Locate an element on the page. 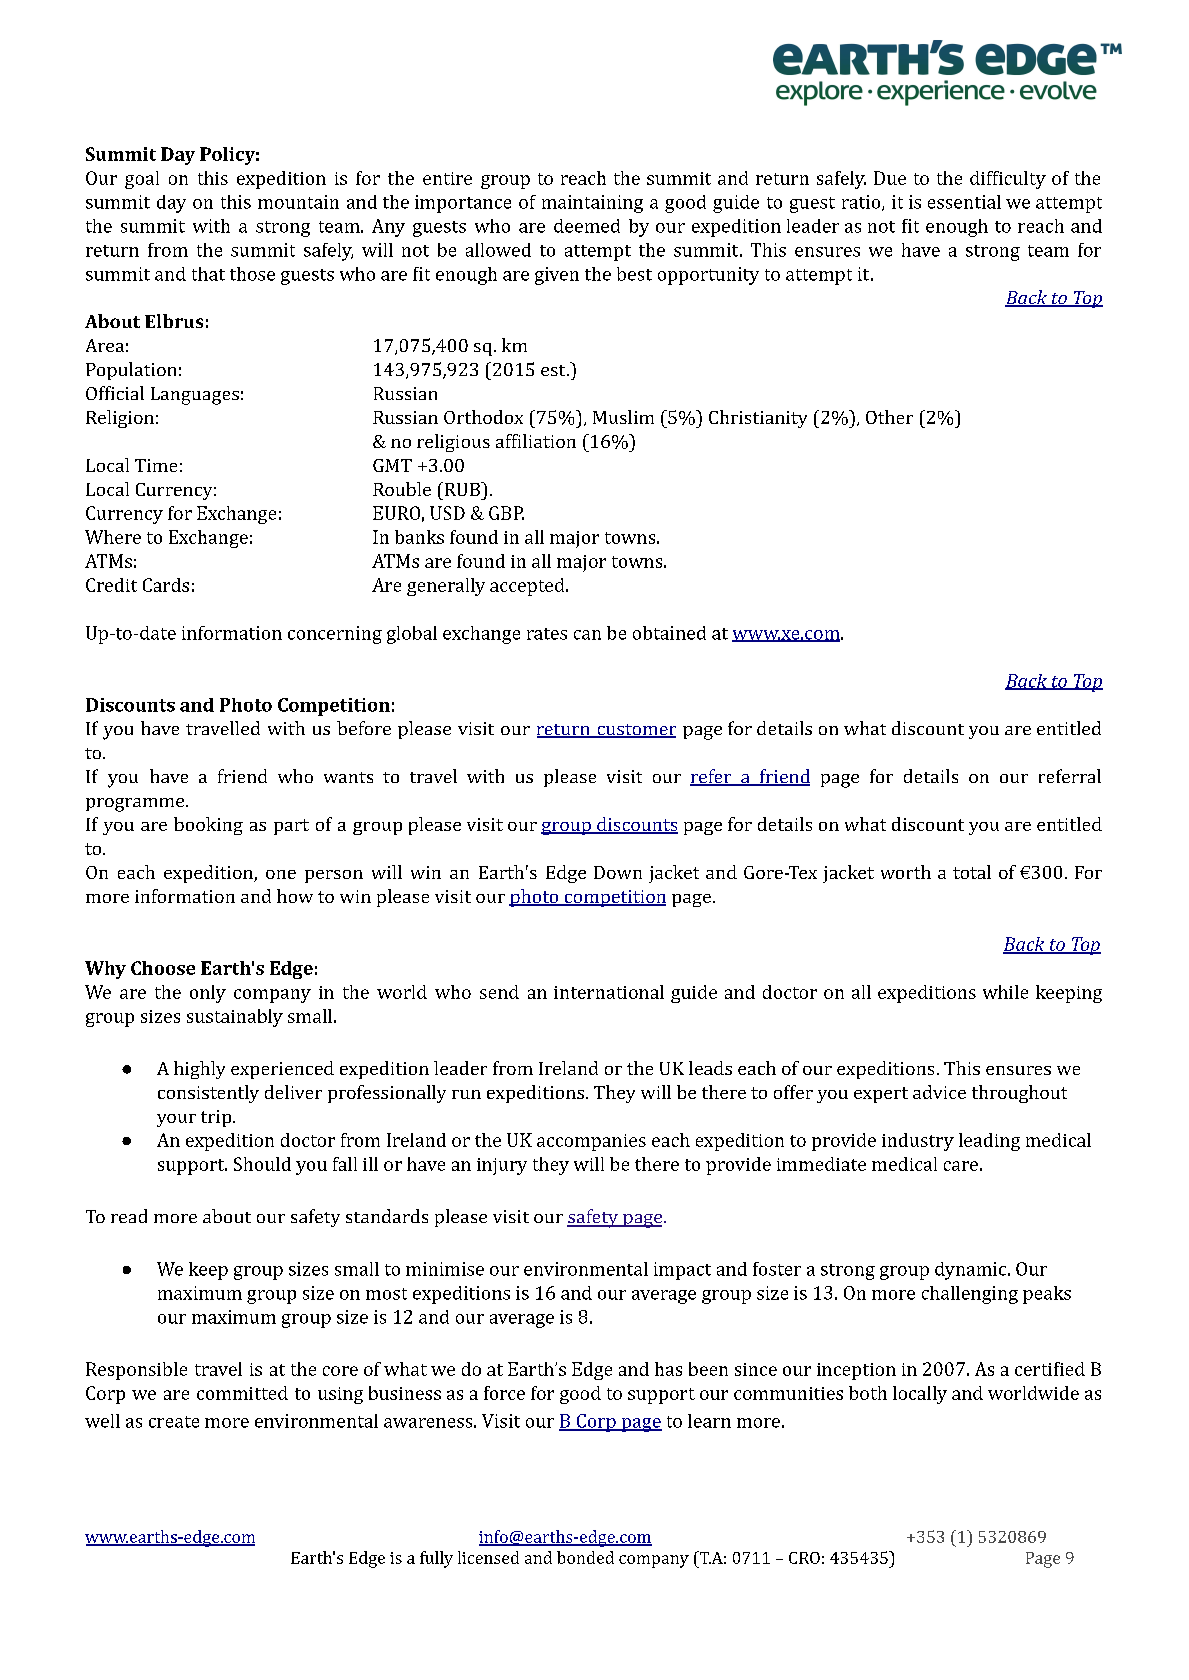 The width and height of the document is (1189, 1680). affiliation is located at coordinates (536, 441).
